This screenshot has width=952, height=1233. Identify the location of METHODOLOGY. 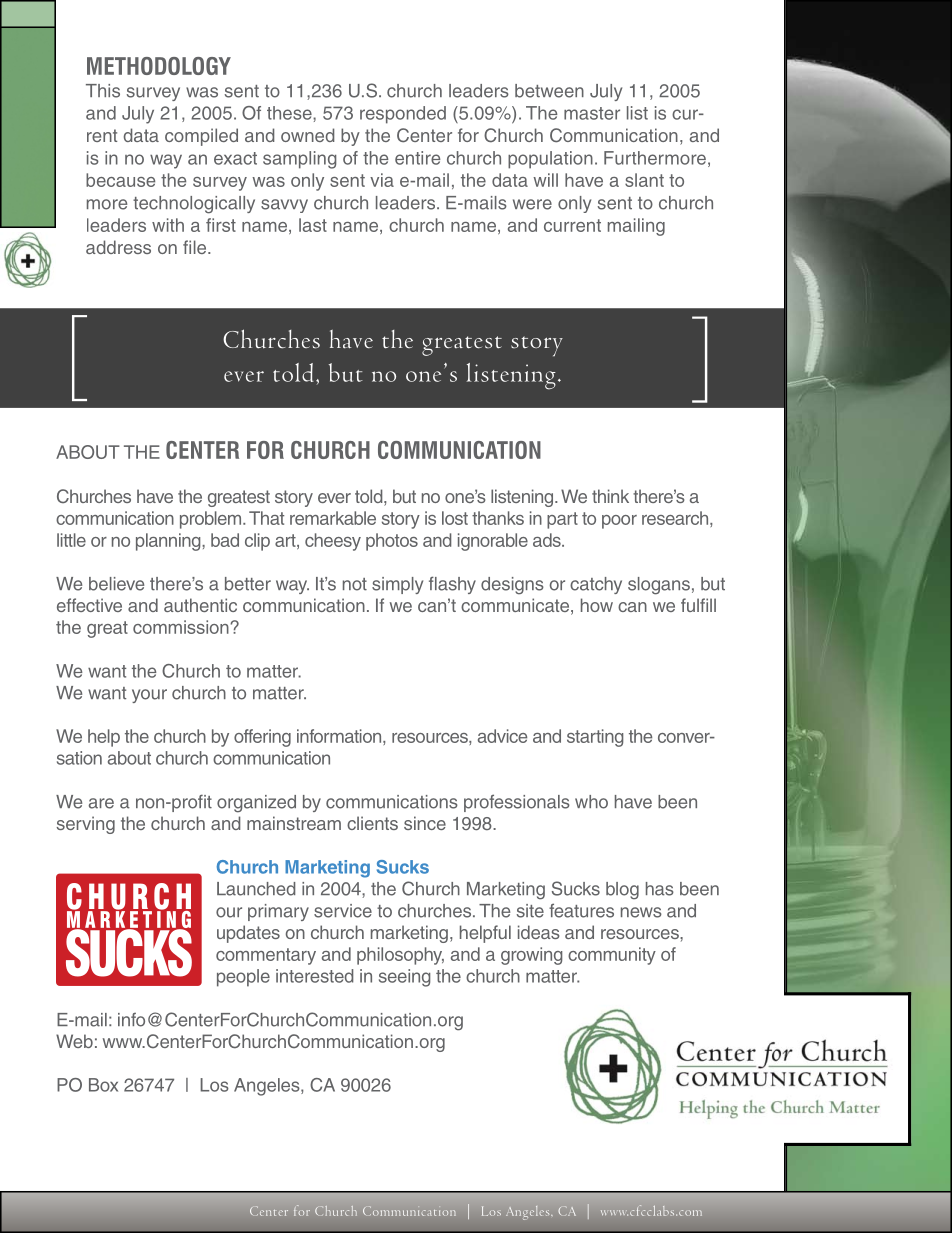
(159, 66).
